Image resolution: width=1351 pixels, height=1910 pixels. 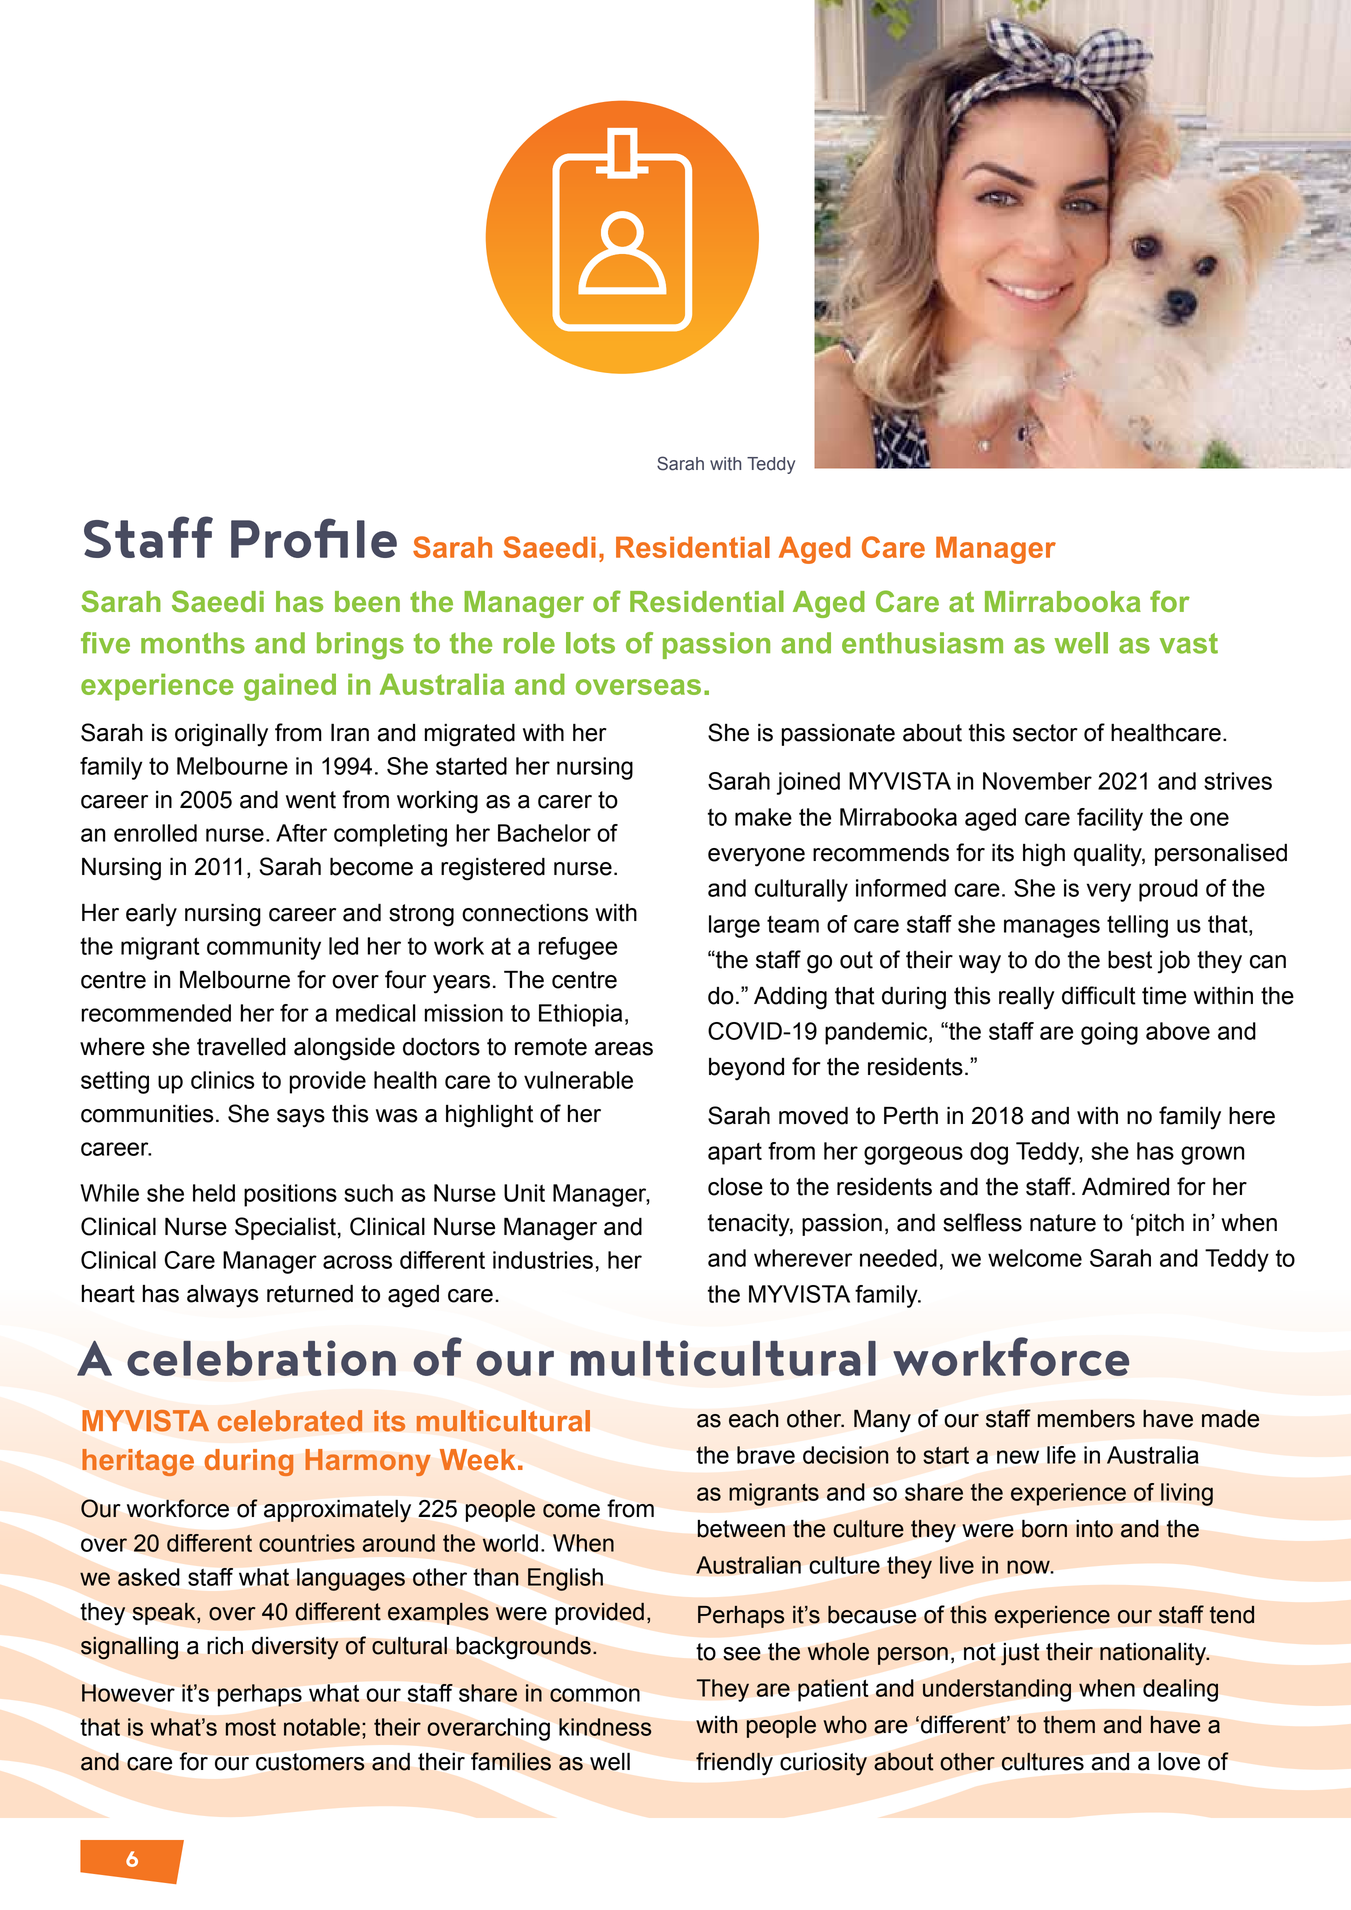 I want to click on them, so click(x=1069, y=1725).
